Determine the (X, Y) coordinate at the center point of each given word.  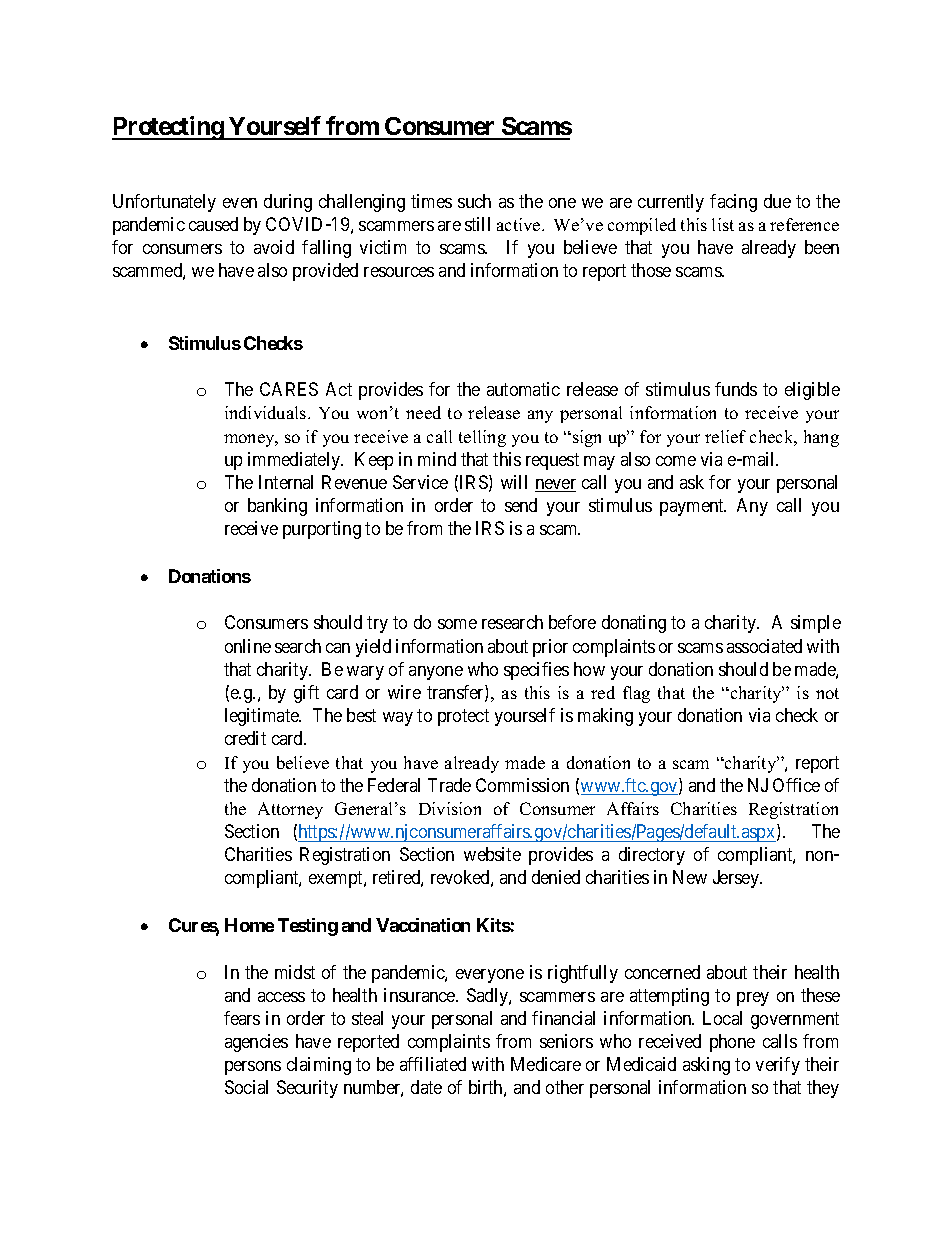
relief (725, 436)
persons (253, 1068)
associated (764, 646)
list (723, 224)
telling (482, 438)
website (492, 854)
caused (213, 224)
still (477, 224)
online (248, 646)
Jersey (737, 879)
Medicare (546, 1064)
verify (778, 1066)
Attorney (290, 810)
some (457, 624)
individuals (267, 412)
